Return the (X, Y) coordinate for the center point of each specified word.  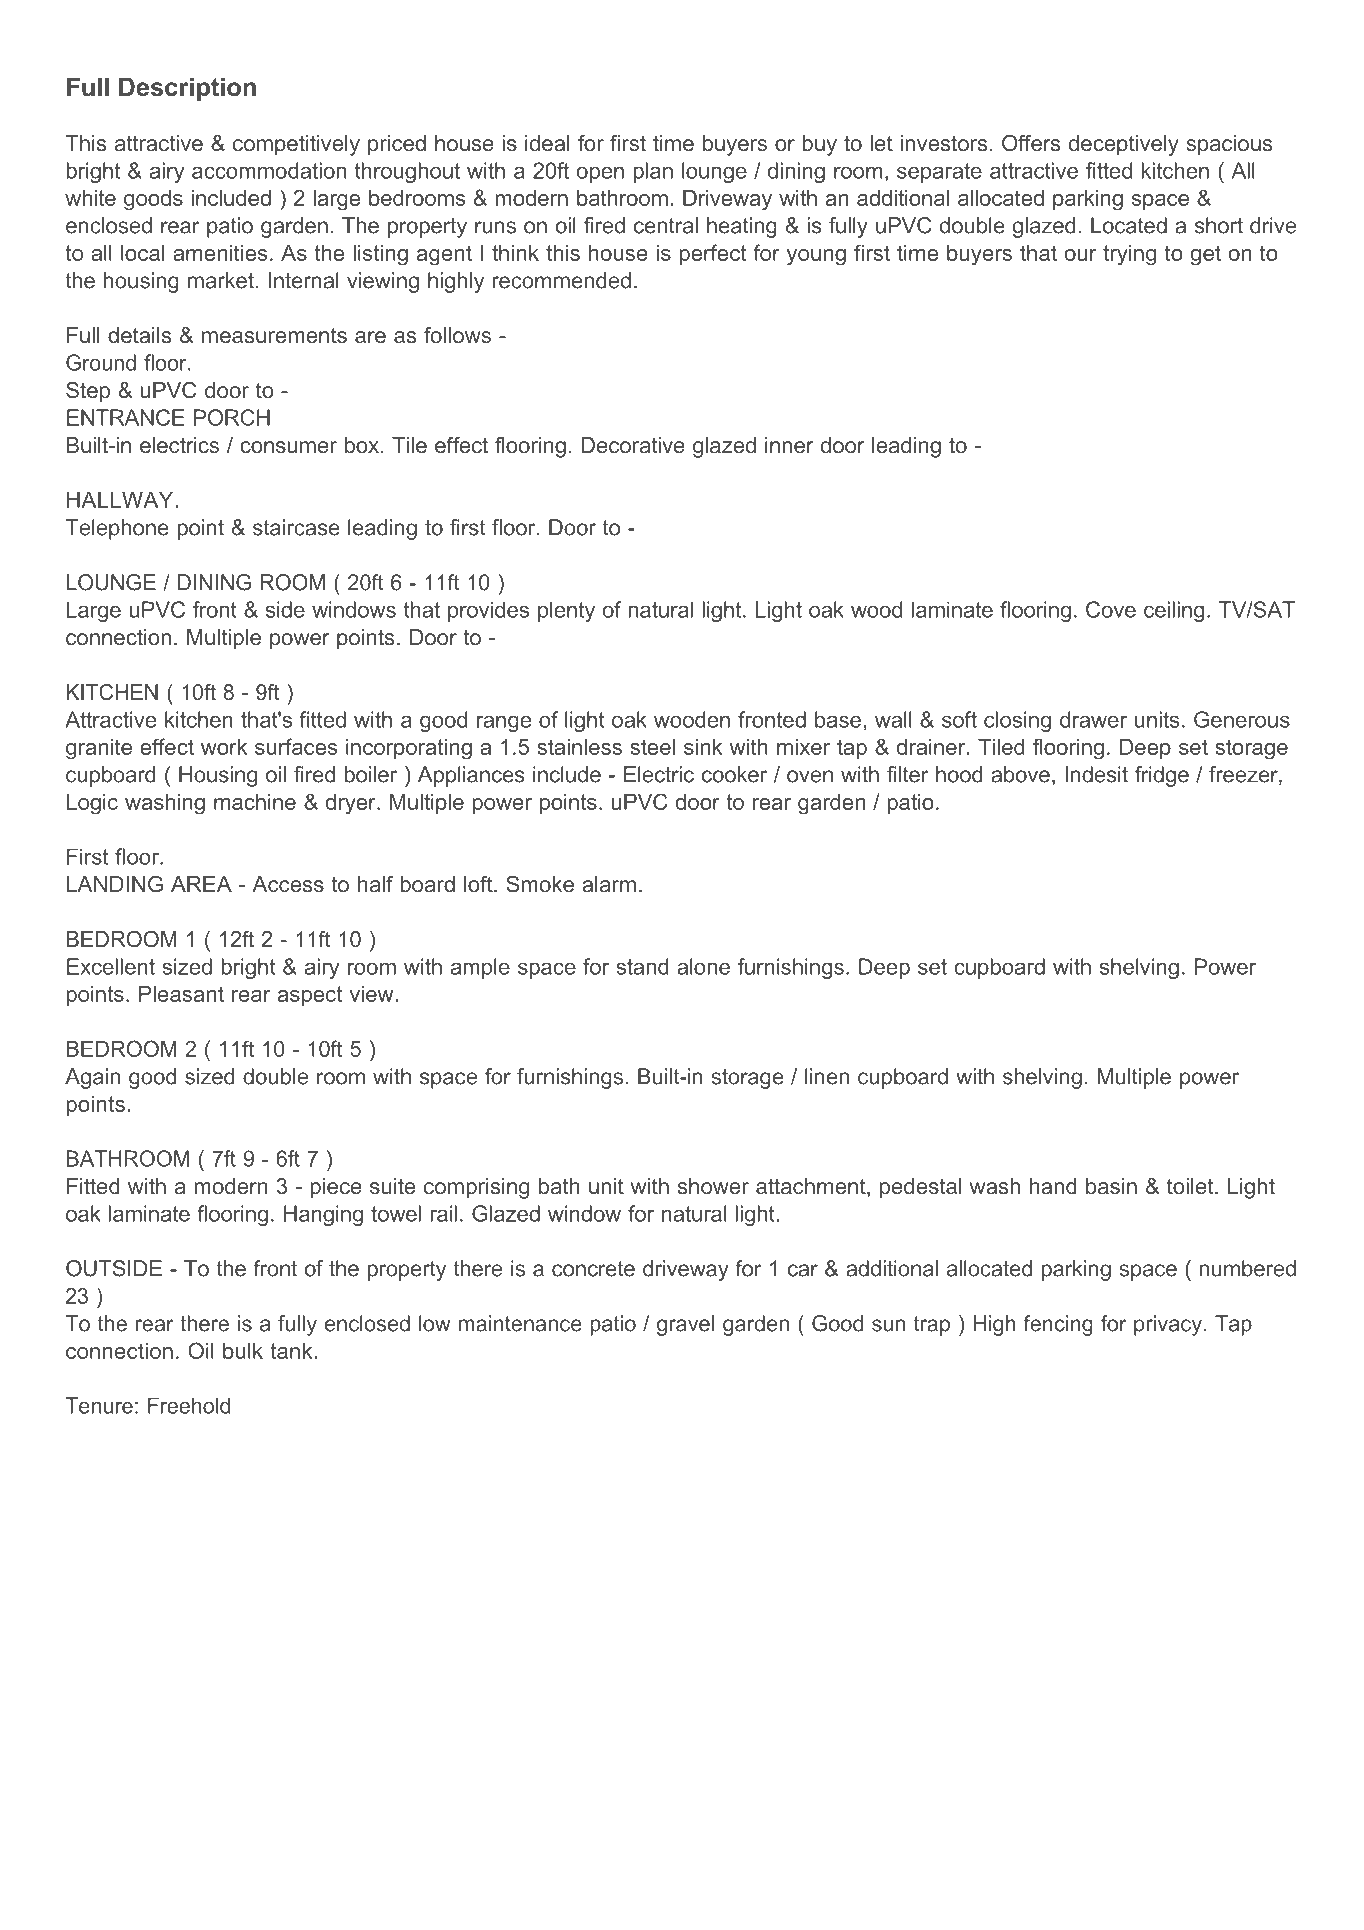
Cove (1111, 609)
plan (653, 172)
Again (92, 1078)
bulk (243, 1351)
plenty (566, 612)
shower (713, 1186)
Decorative (633, 445)
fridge (1162, 776)
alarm (609, 884)
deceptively (1124, 145)
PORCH (232, 417)
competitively (296, 145)
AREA (201, 884)
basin (1111, 1186)
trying (1129, 255)
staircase (296, 527)
